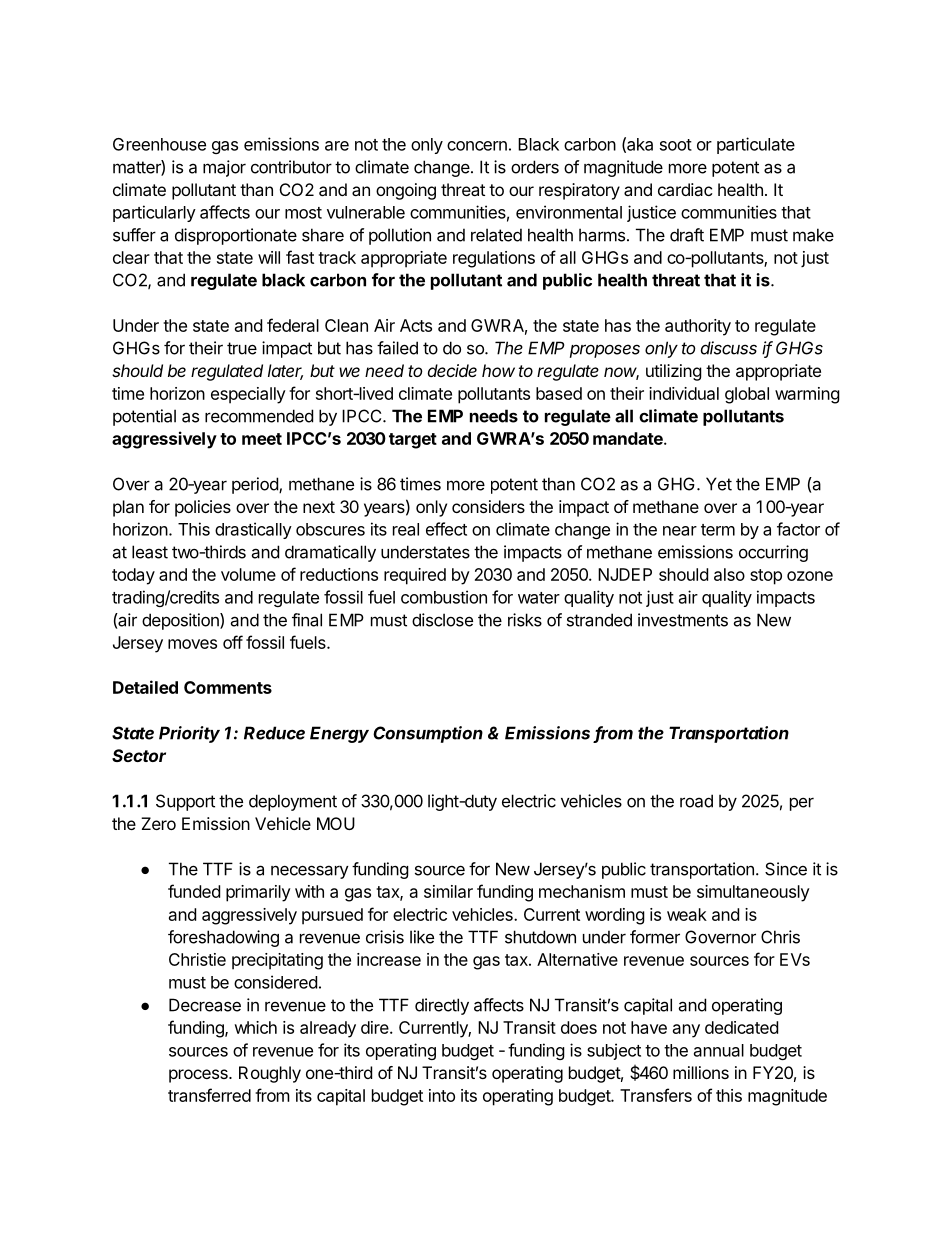 The height and width of the document is (1233, 952). Describe the element at coordinates (442, 620) in the document. I see `disclose` at that location.
